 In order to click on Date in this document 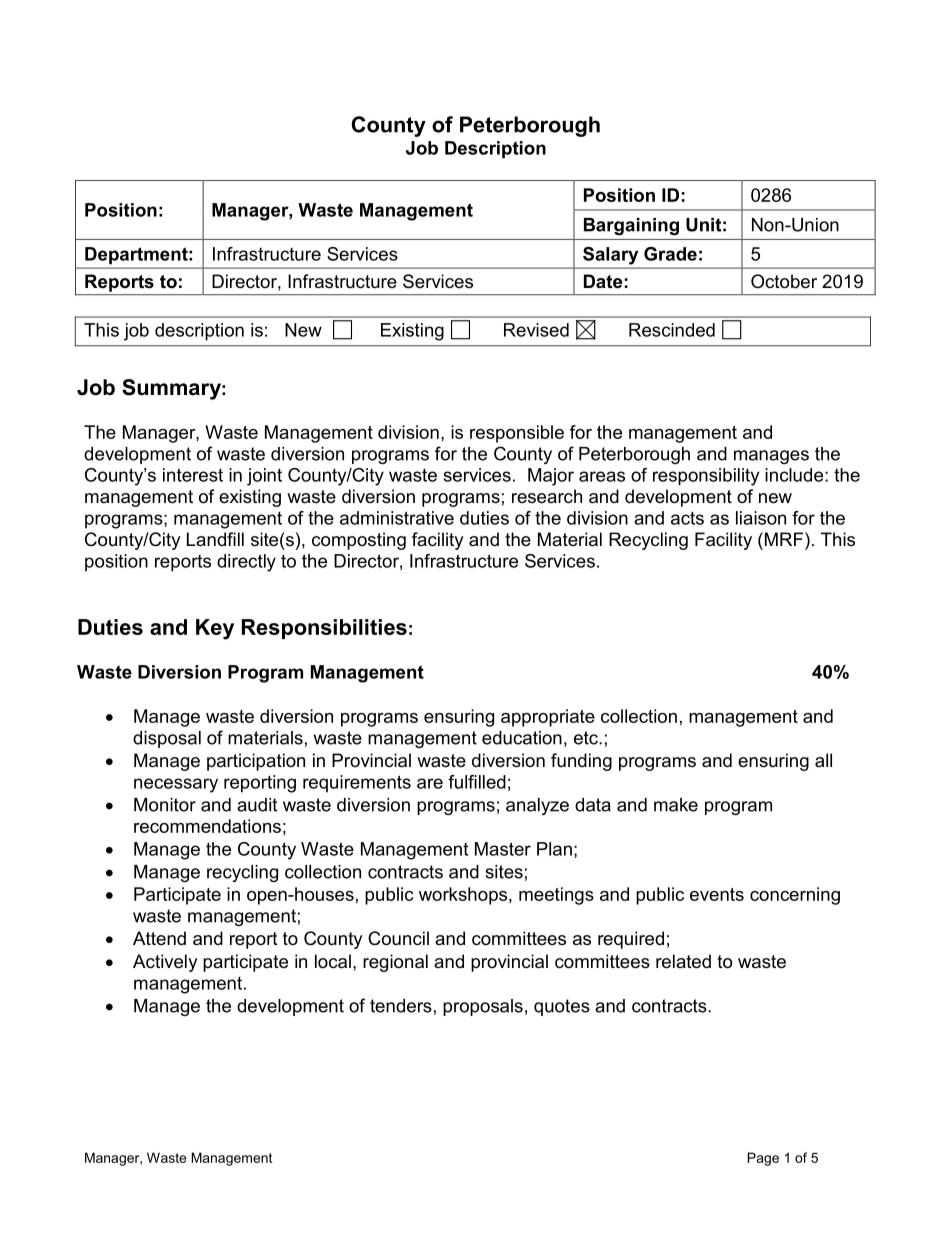, I will do `click(603, 281)`.
